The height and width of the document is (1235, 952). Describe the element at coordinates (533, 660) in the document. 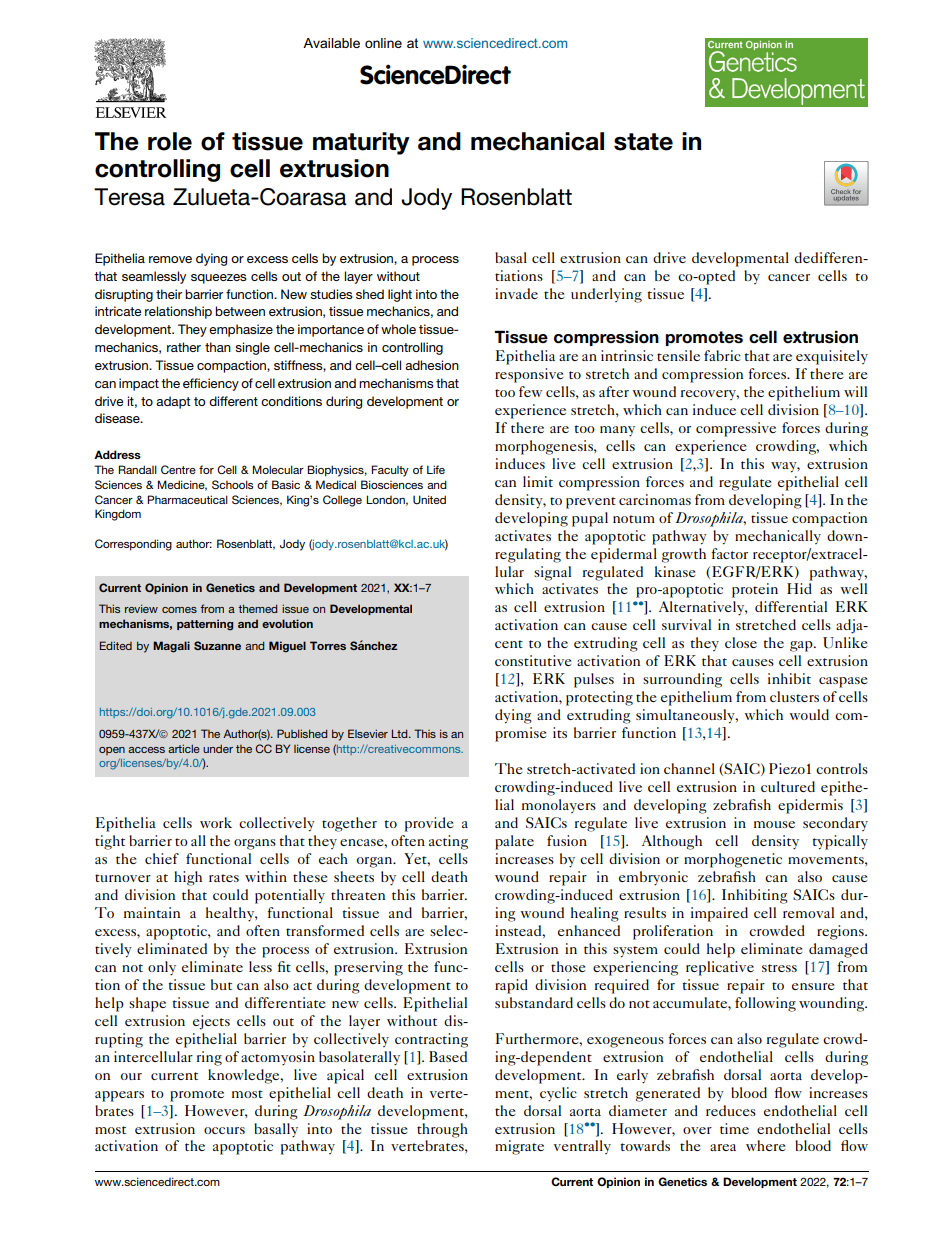

I see `constitutive` at that location.
